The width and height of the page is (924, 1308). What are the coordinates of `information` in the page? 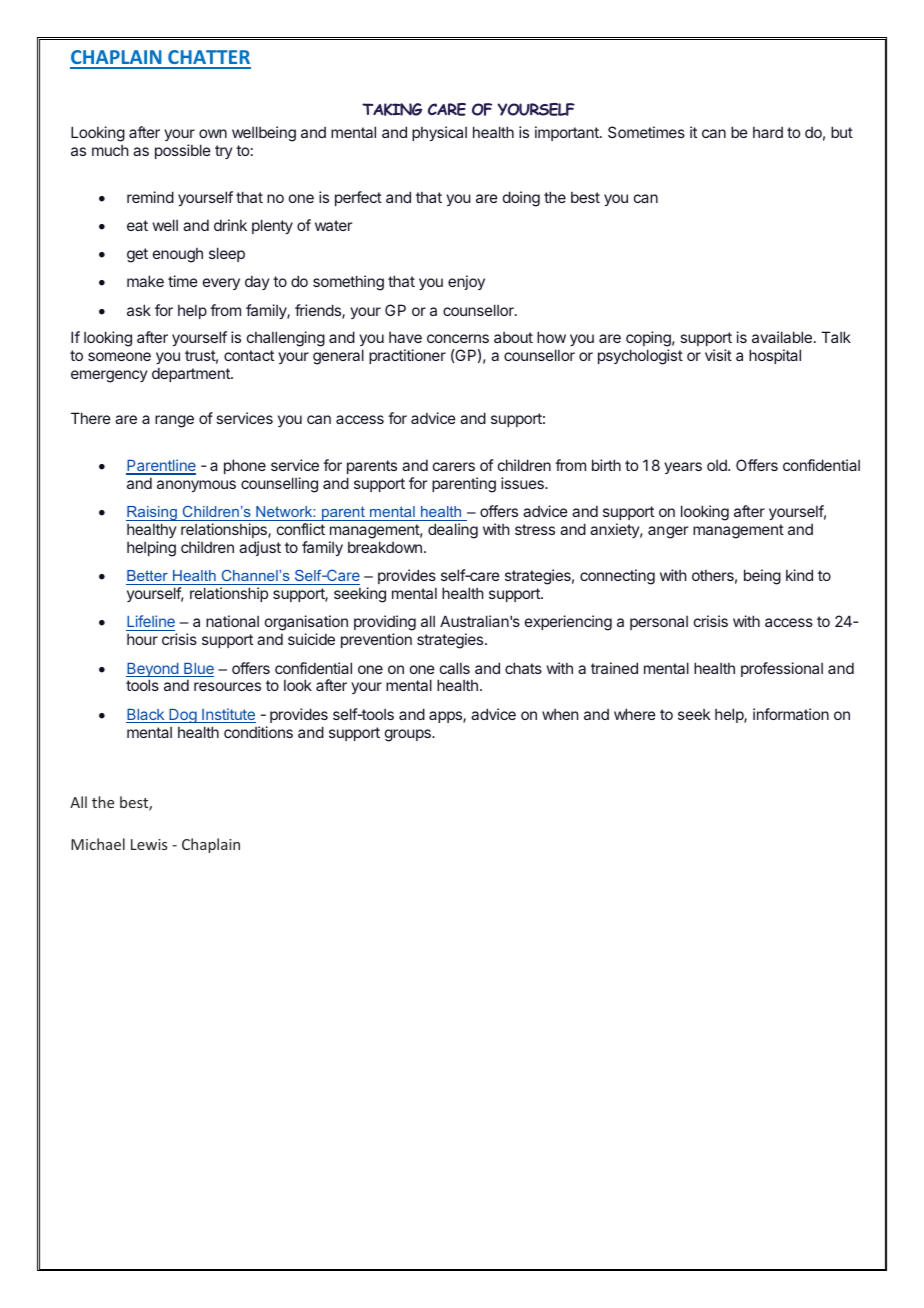 It's located at (791, 714).
